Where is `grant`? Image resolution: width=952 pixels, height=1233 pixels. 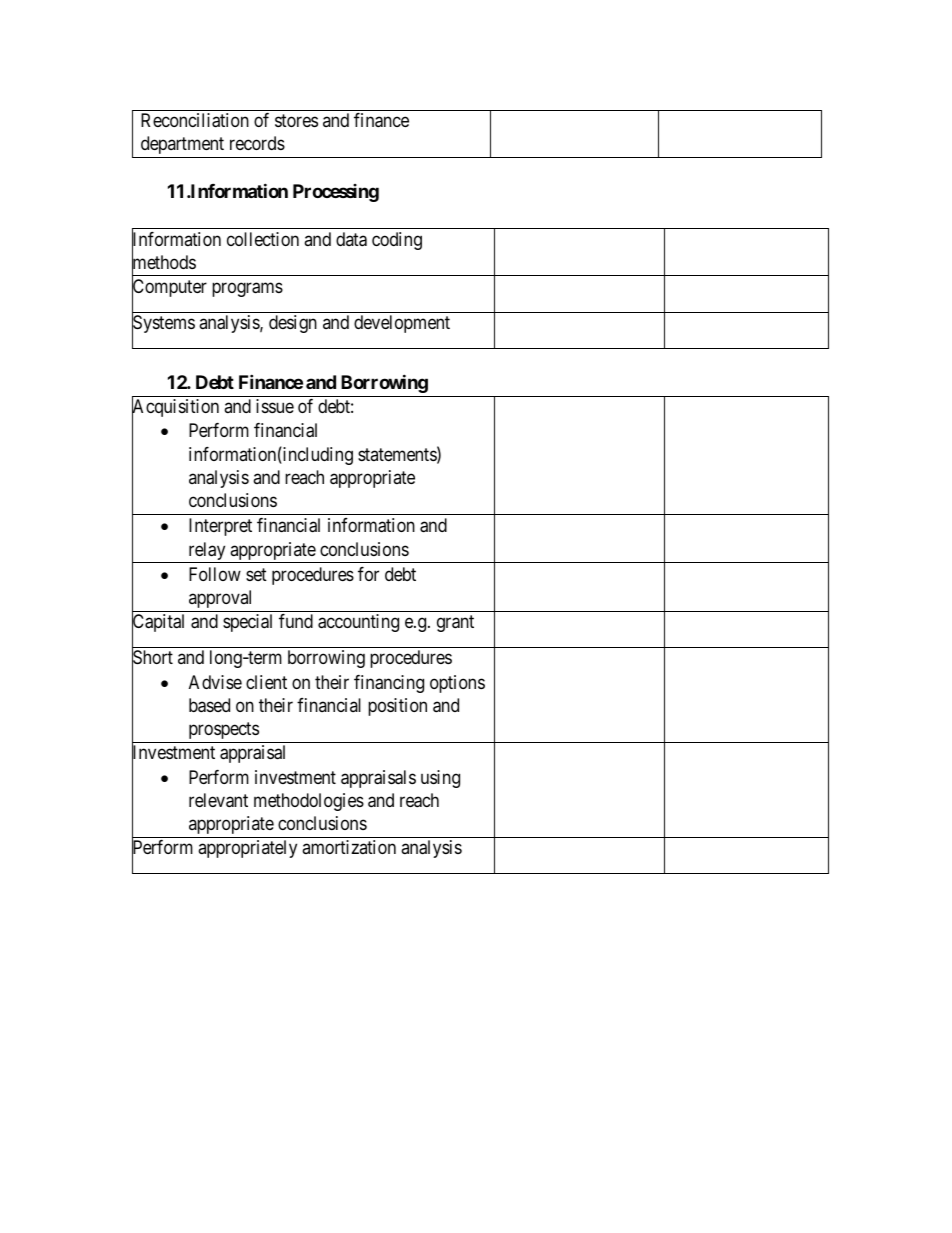
grant is located at coordinates (455, 623).
